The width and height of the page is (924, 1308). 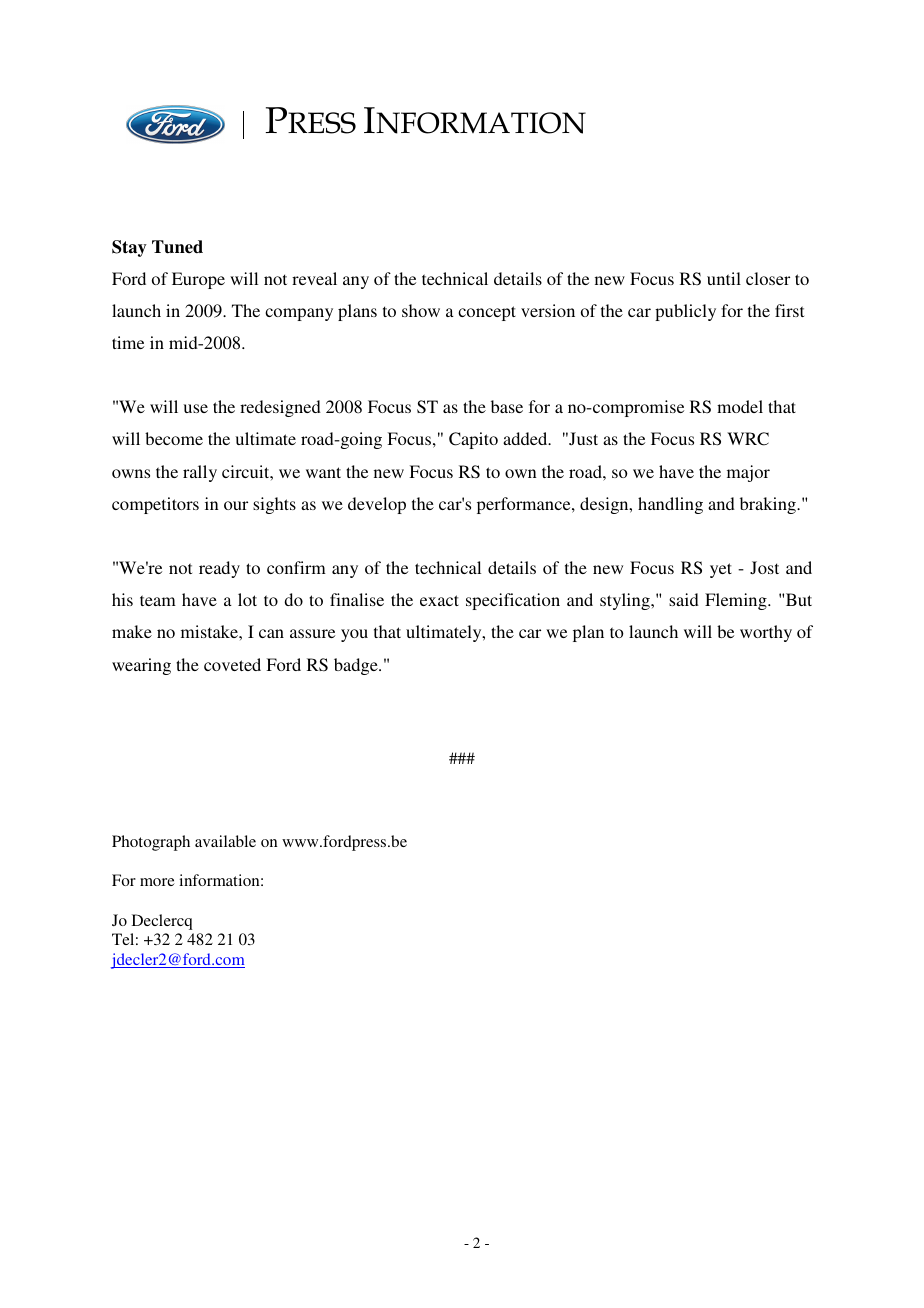 What do you see at coordinates (236, 505) in the page?
I see `our` at bounding box center [236, 505].
